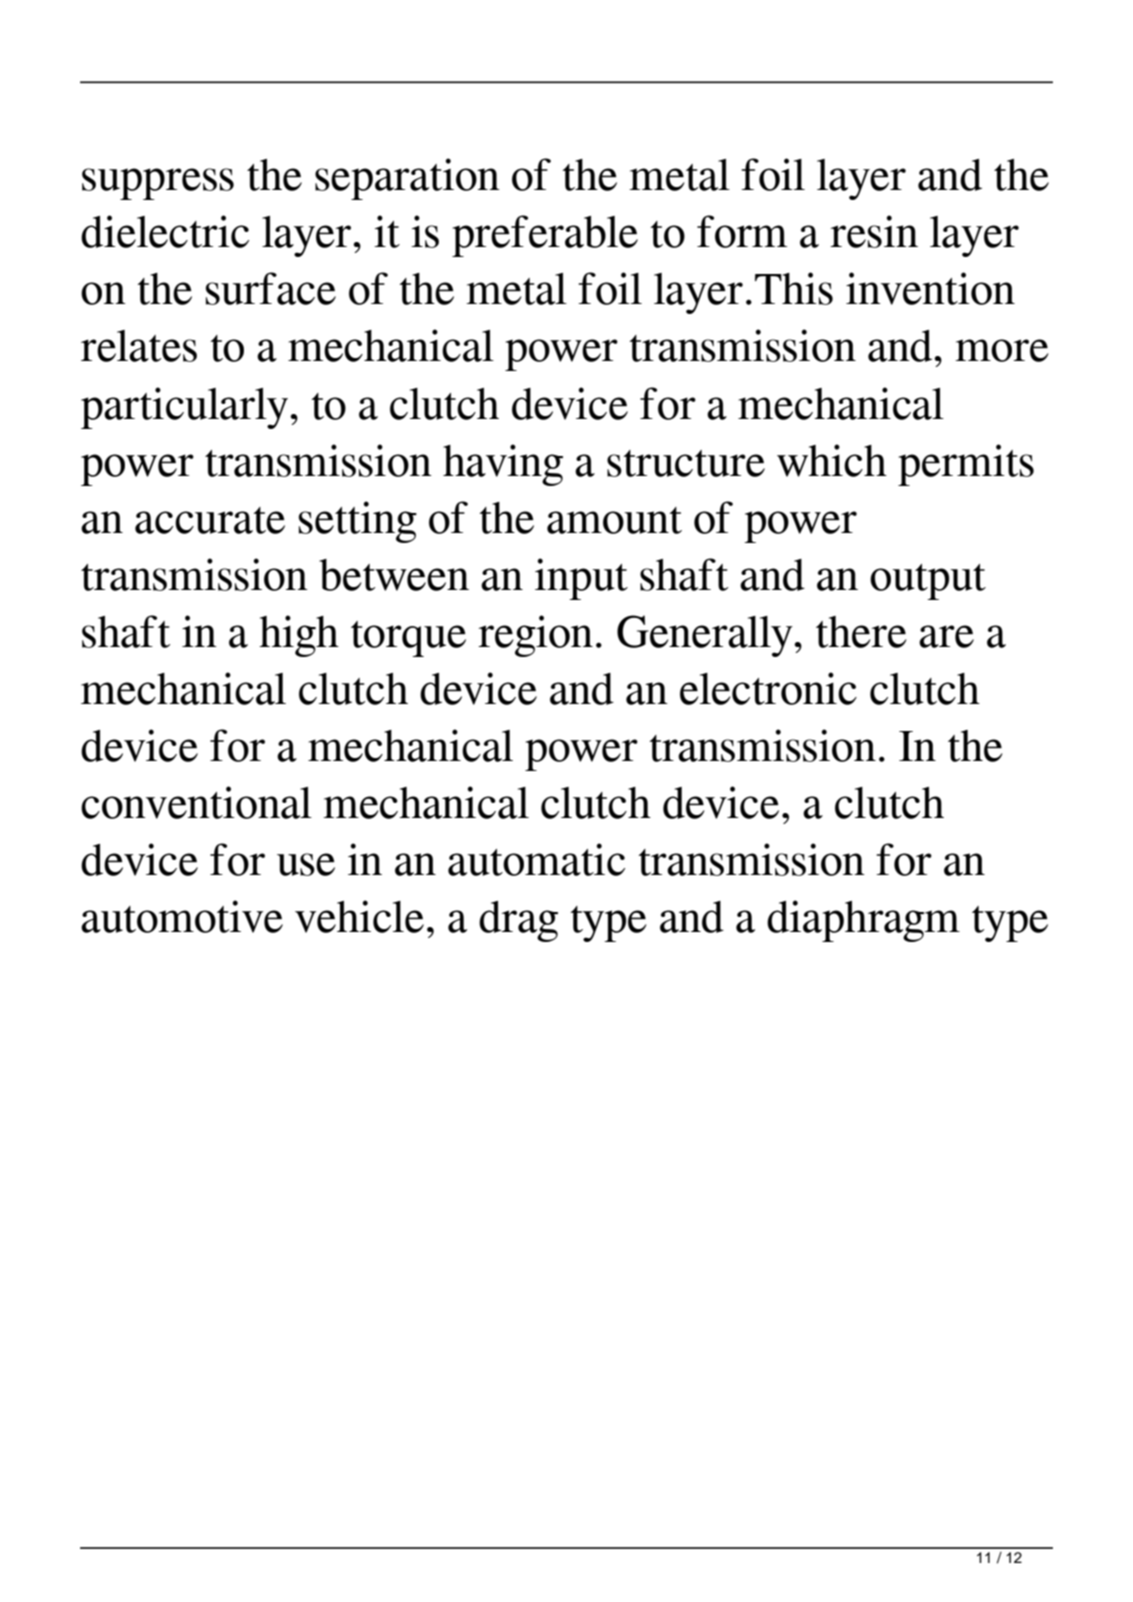 This image has height=1602, width=1133. What do you see at coordinates (581, 579) in the image?
I see `input` at bounding box center [581, 579].
